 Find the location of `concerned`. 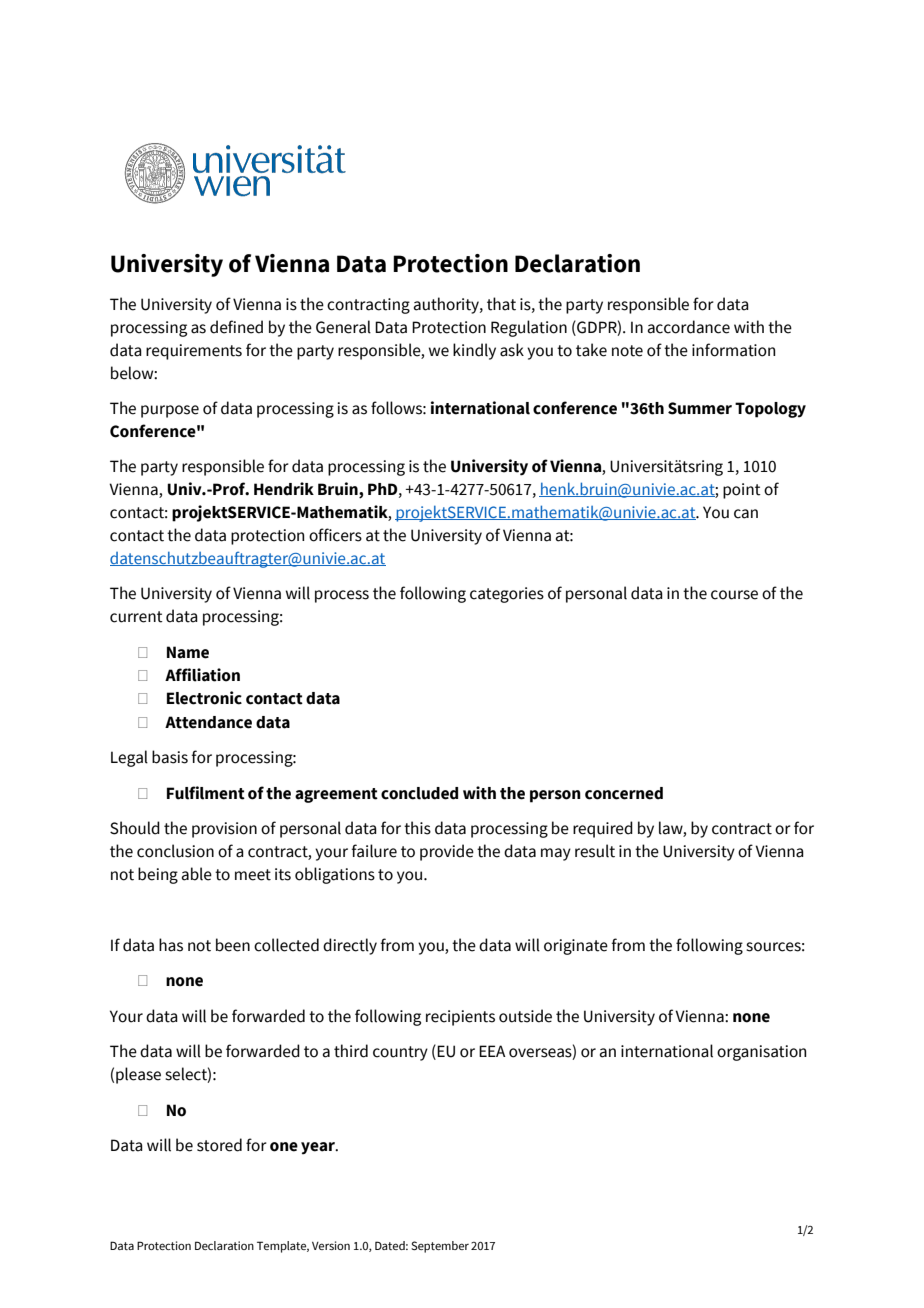

concerned is located at coordinates (624, 793).
